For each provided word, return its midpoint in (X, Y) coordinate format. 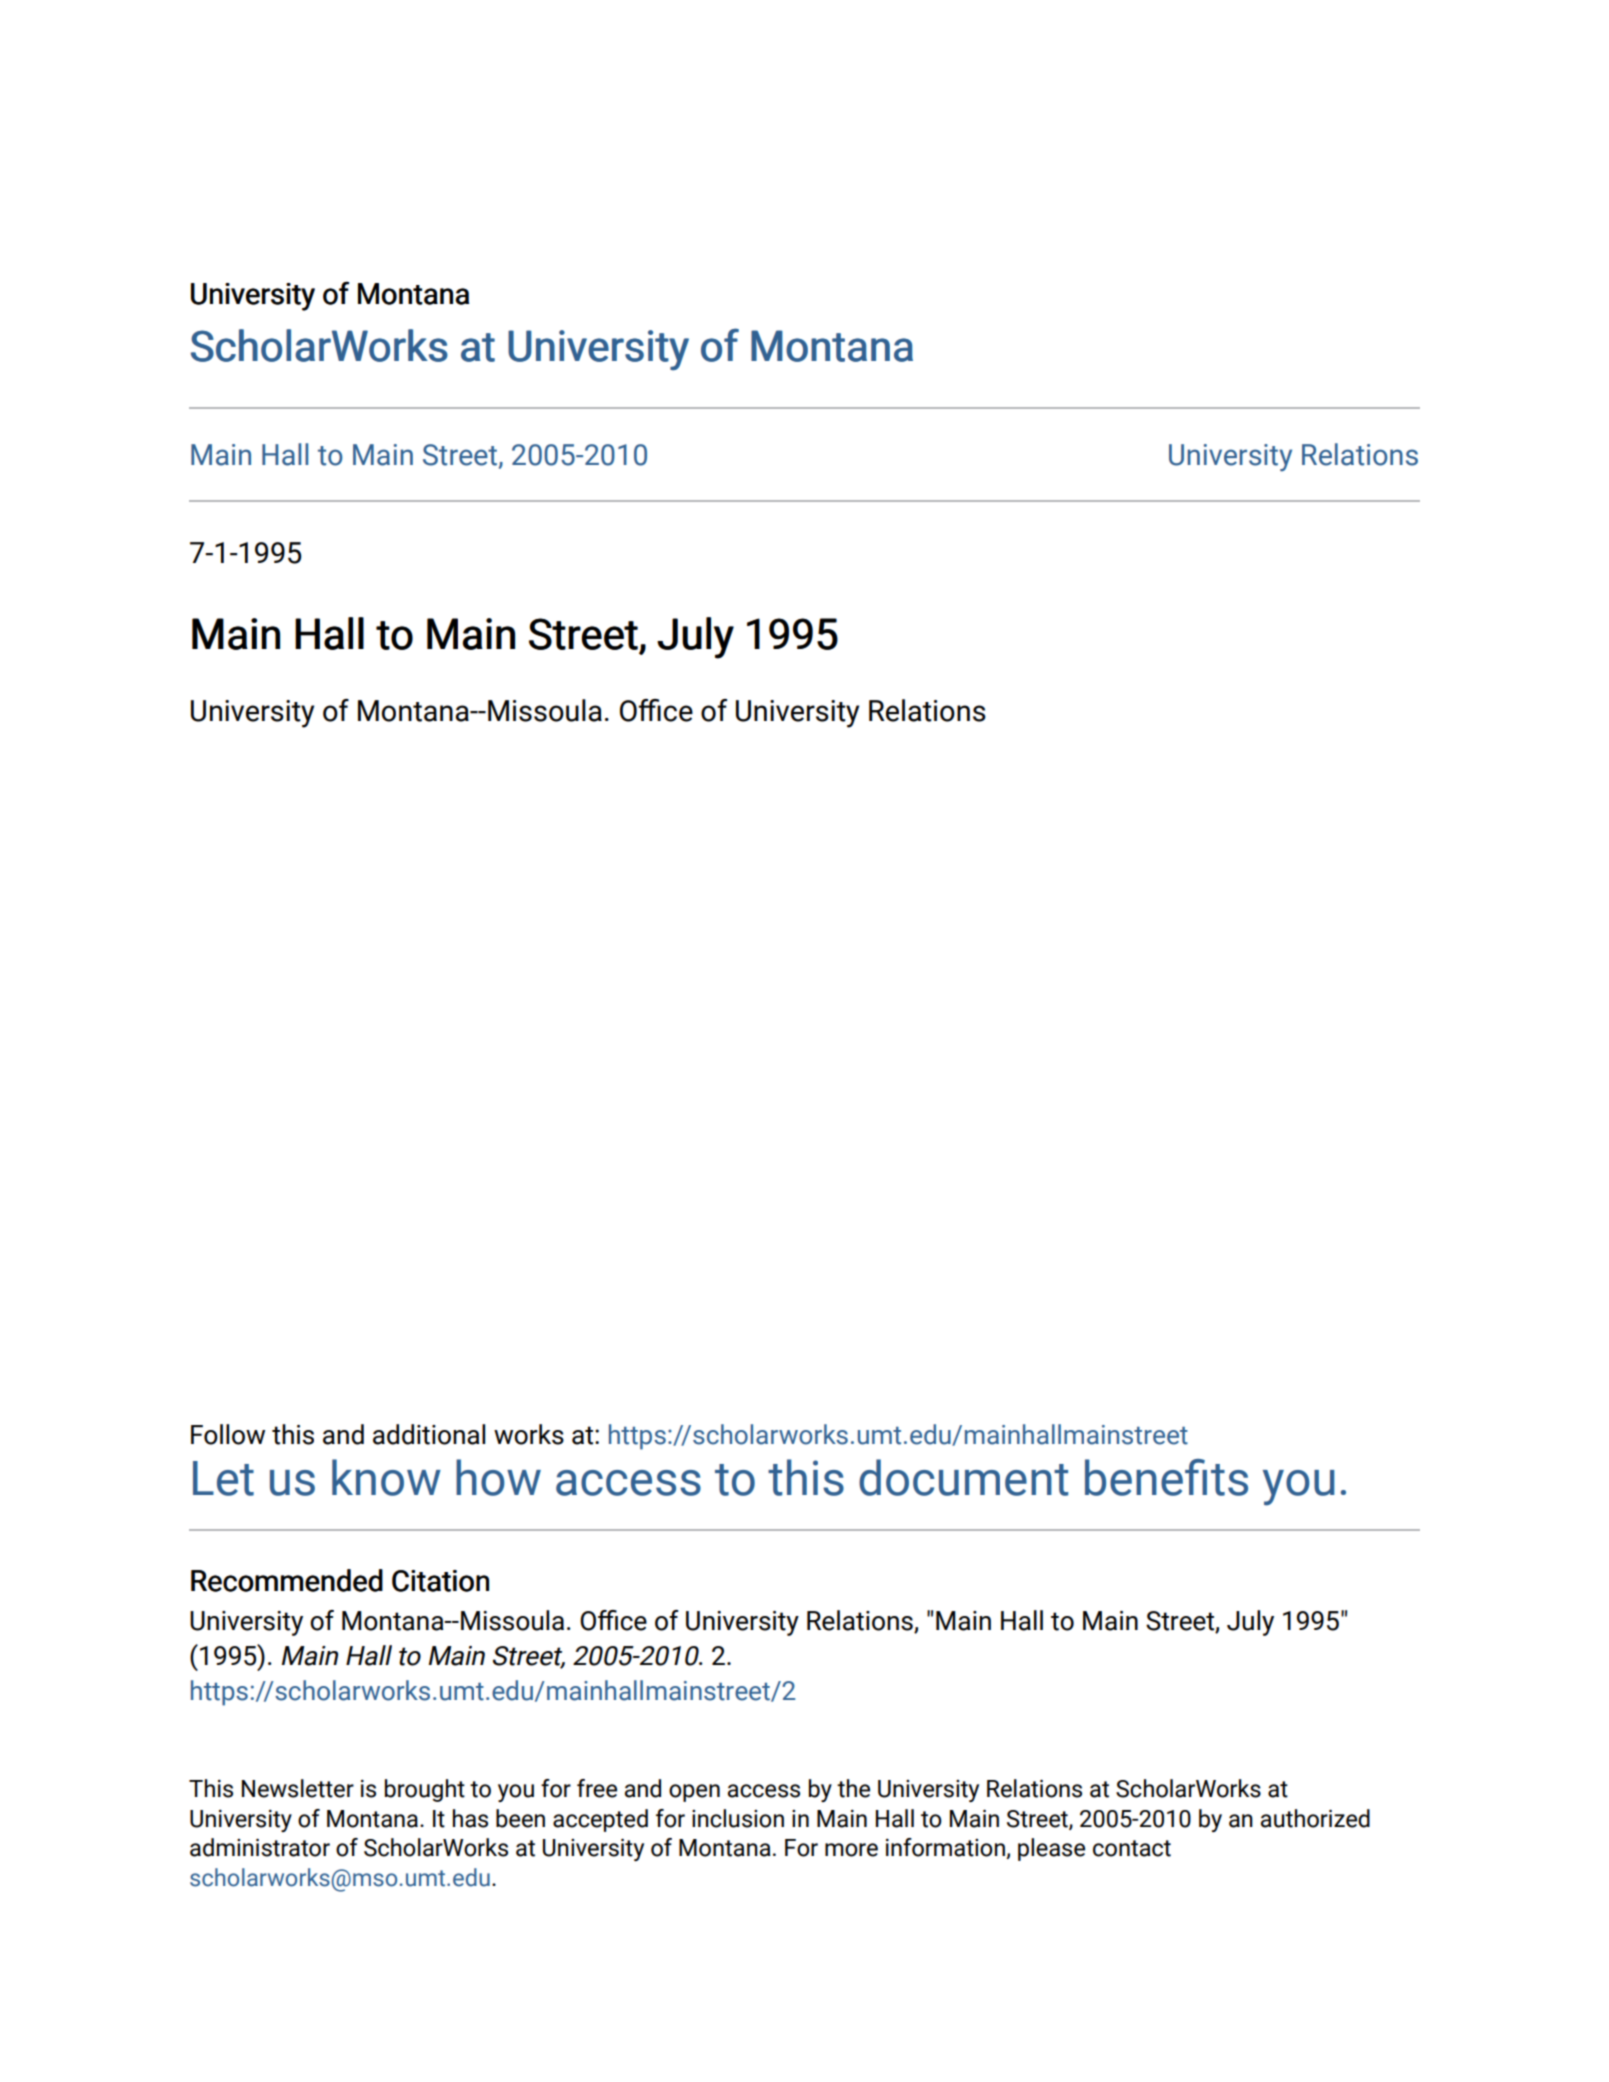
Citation (440, 1581)
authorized (1315, 1818)
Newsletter (298, 1788)
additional (429, 1434)
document (963, 1477)
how (498, 1477)
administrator (260, 1847)
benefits (1166, 1477)
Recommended (287, 1580)
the (853, 1788)
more (851, 1850)
